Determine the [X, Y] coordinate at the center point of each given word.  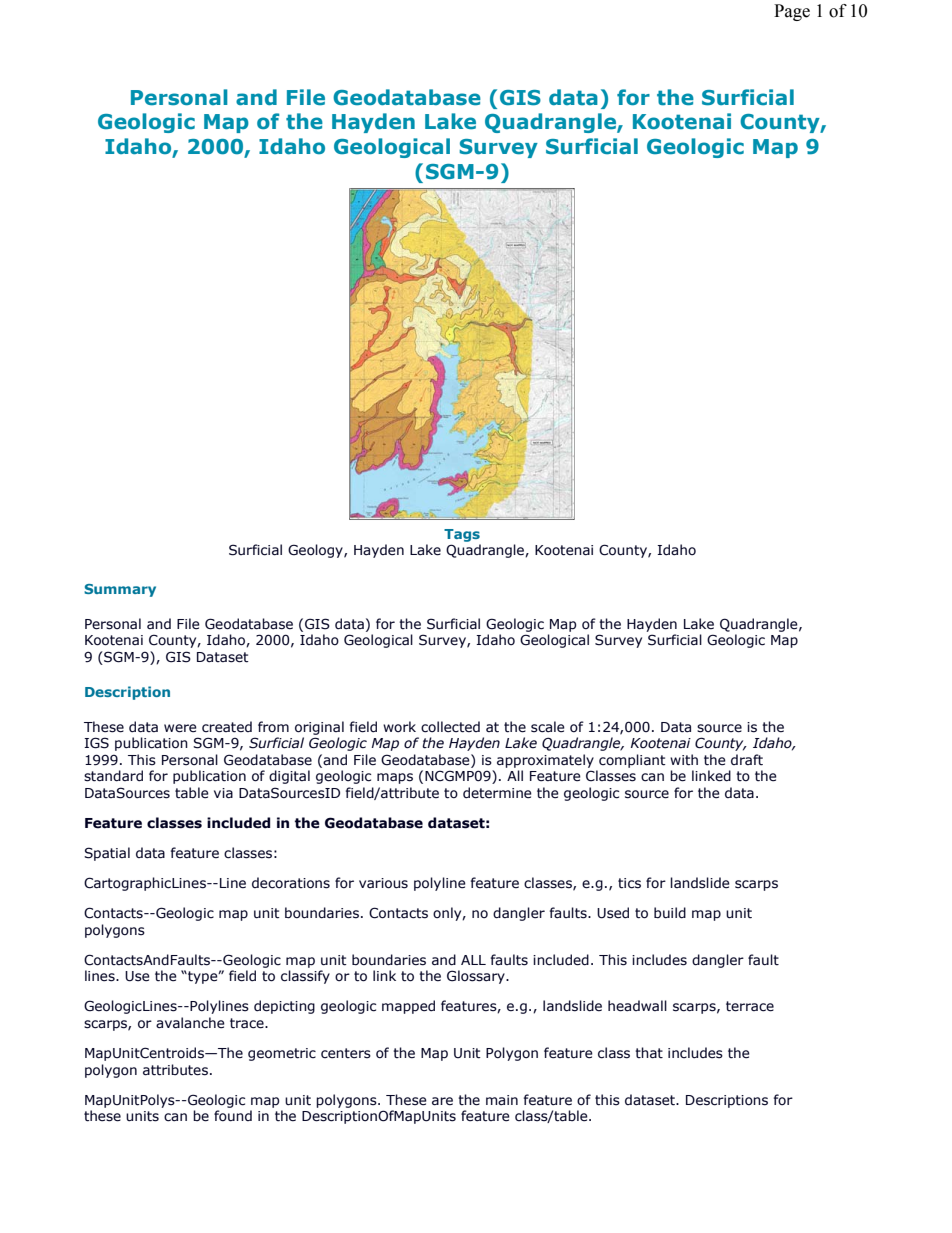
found [233, 1116]
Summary [120, 590]
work [399, 727]
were [180, 728]
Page [792, 12]
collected [450, 727]
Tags [462, 535]
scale [548, 727]
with [684, 760]
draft [747, 760]
